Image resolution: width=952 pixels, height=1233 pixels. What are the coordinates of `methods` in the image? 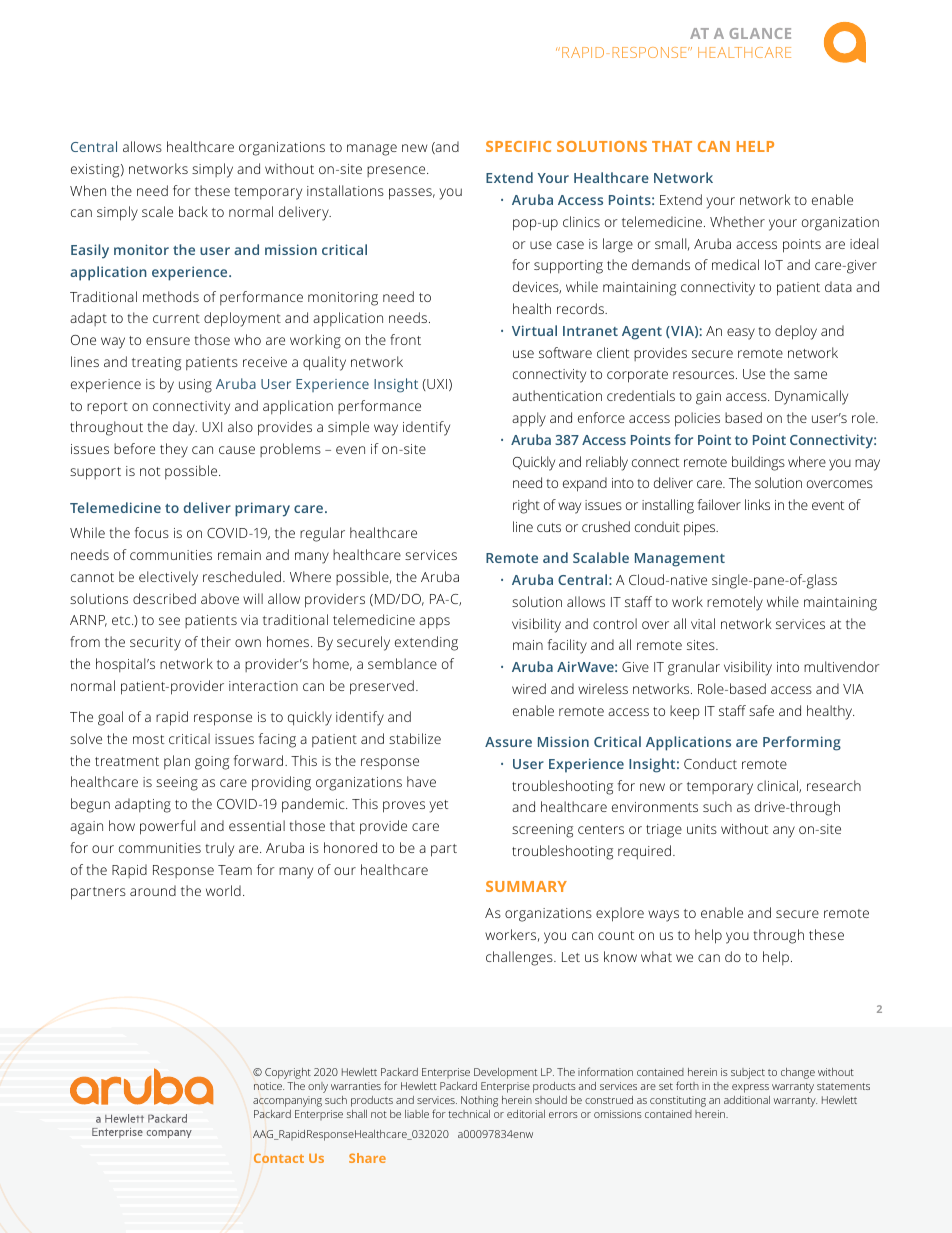 It's located at (171, 296).
